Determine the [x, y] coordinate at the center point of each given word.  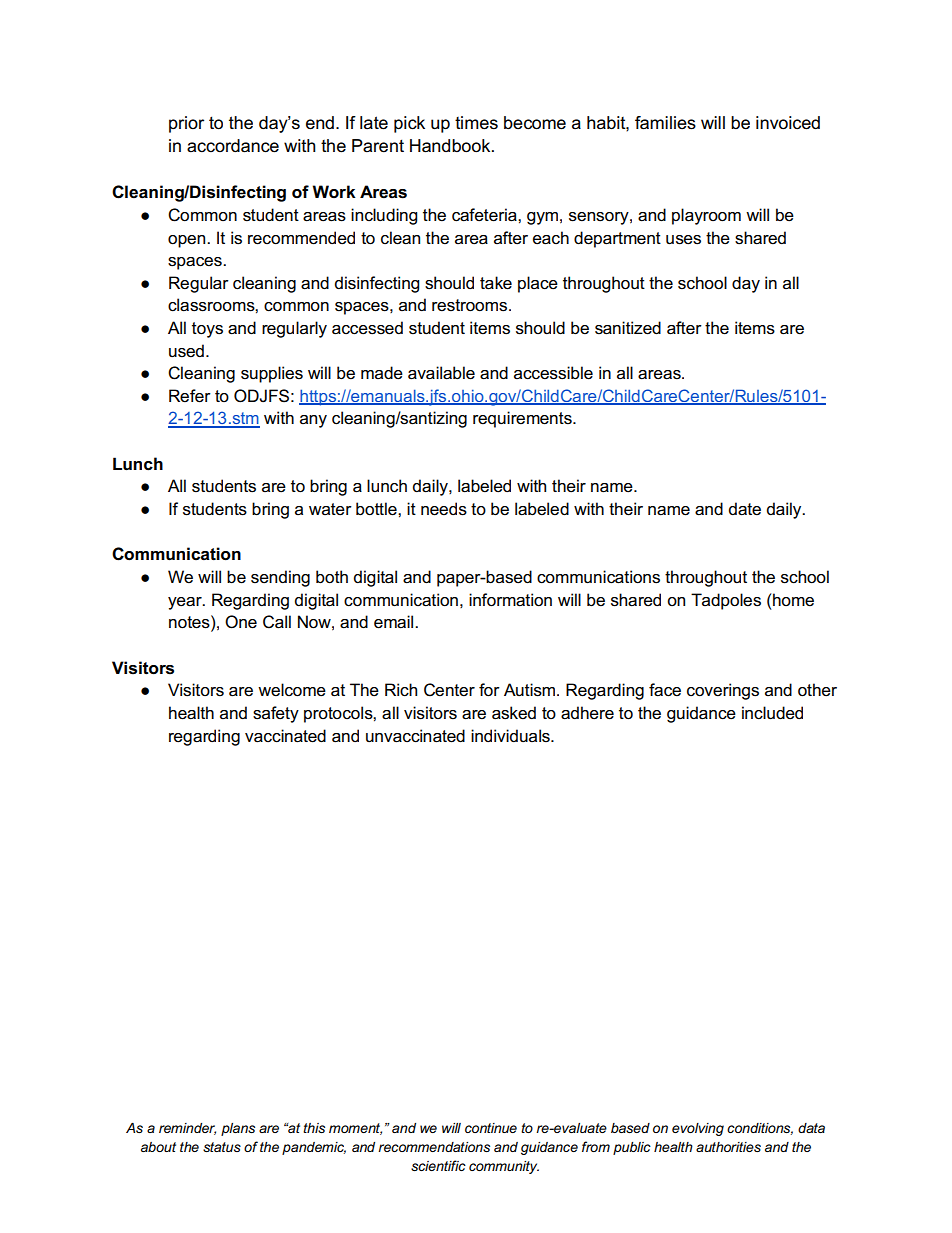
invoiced [788, 123]
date [745, 509]
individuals [511, 736]
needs [444, 509]
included [772, 713]
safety [276, 714]
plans [238, 1129]
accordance [233, 146]
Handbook [451, 146]
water [330, 509]
